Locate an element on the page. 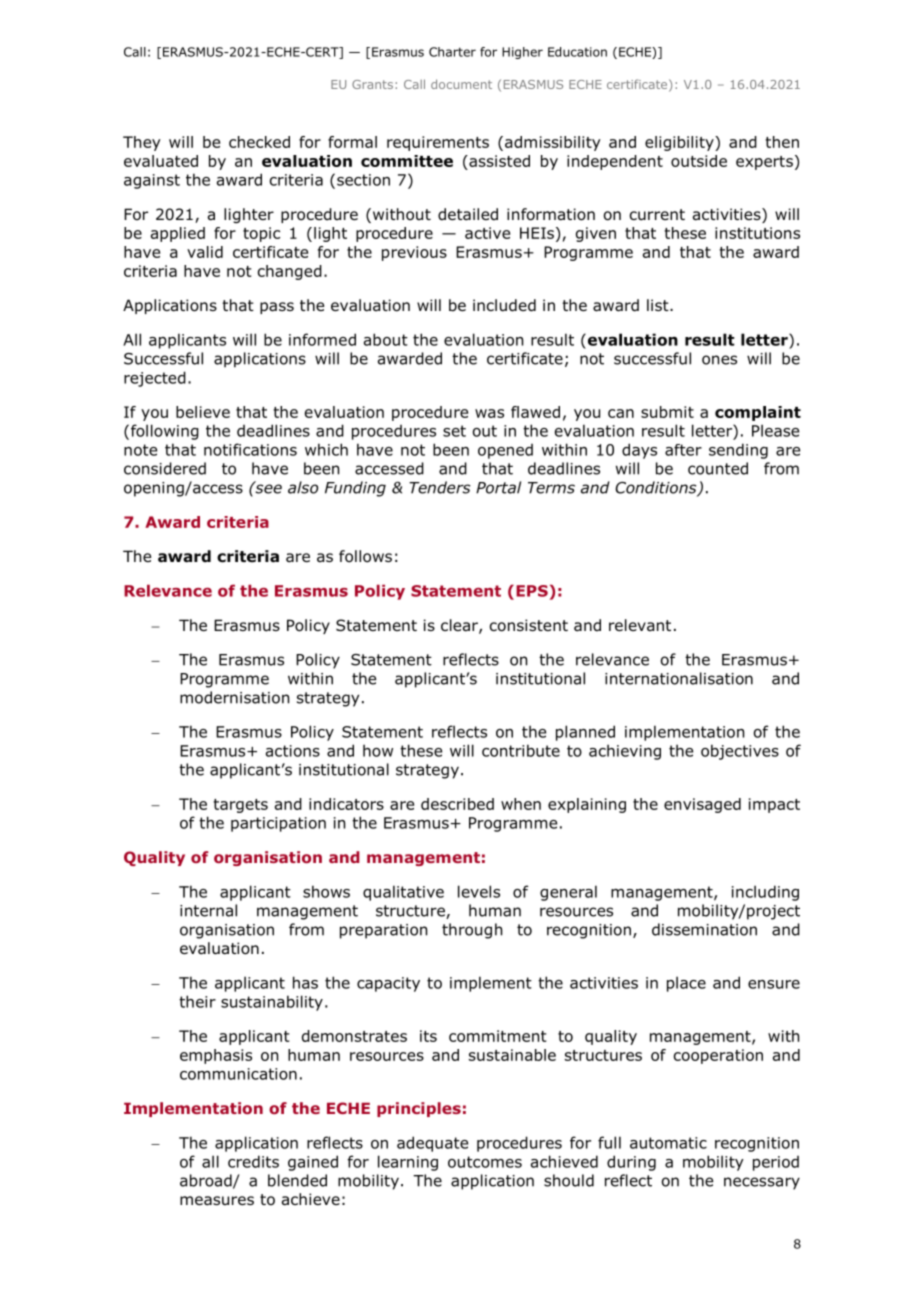  internationalisation is located at coordinates (679, 678).
